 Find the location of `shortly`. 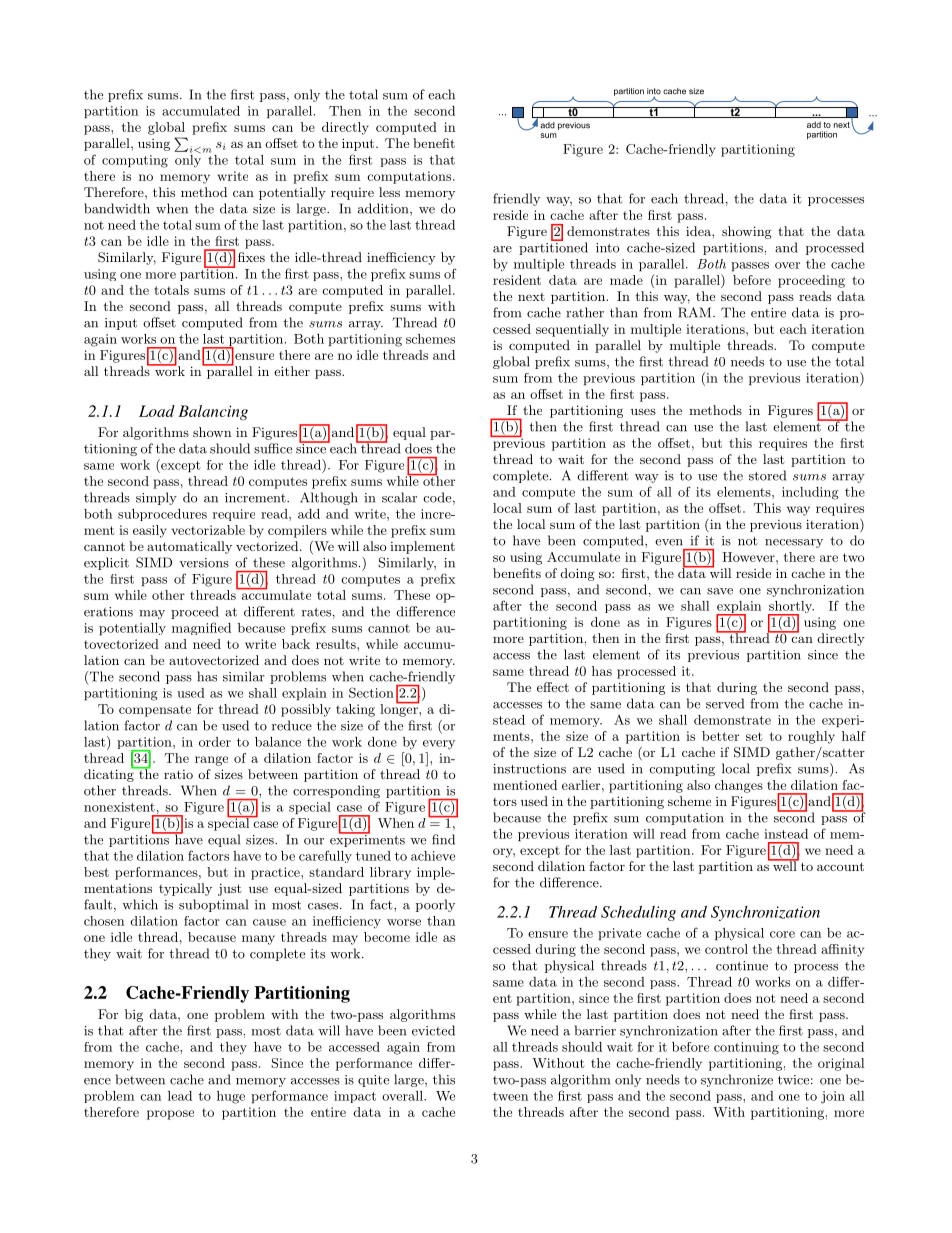

shortly is located at coordinates (791, 608).
